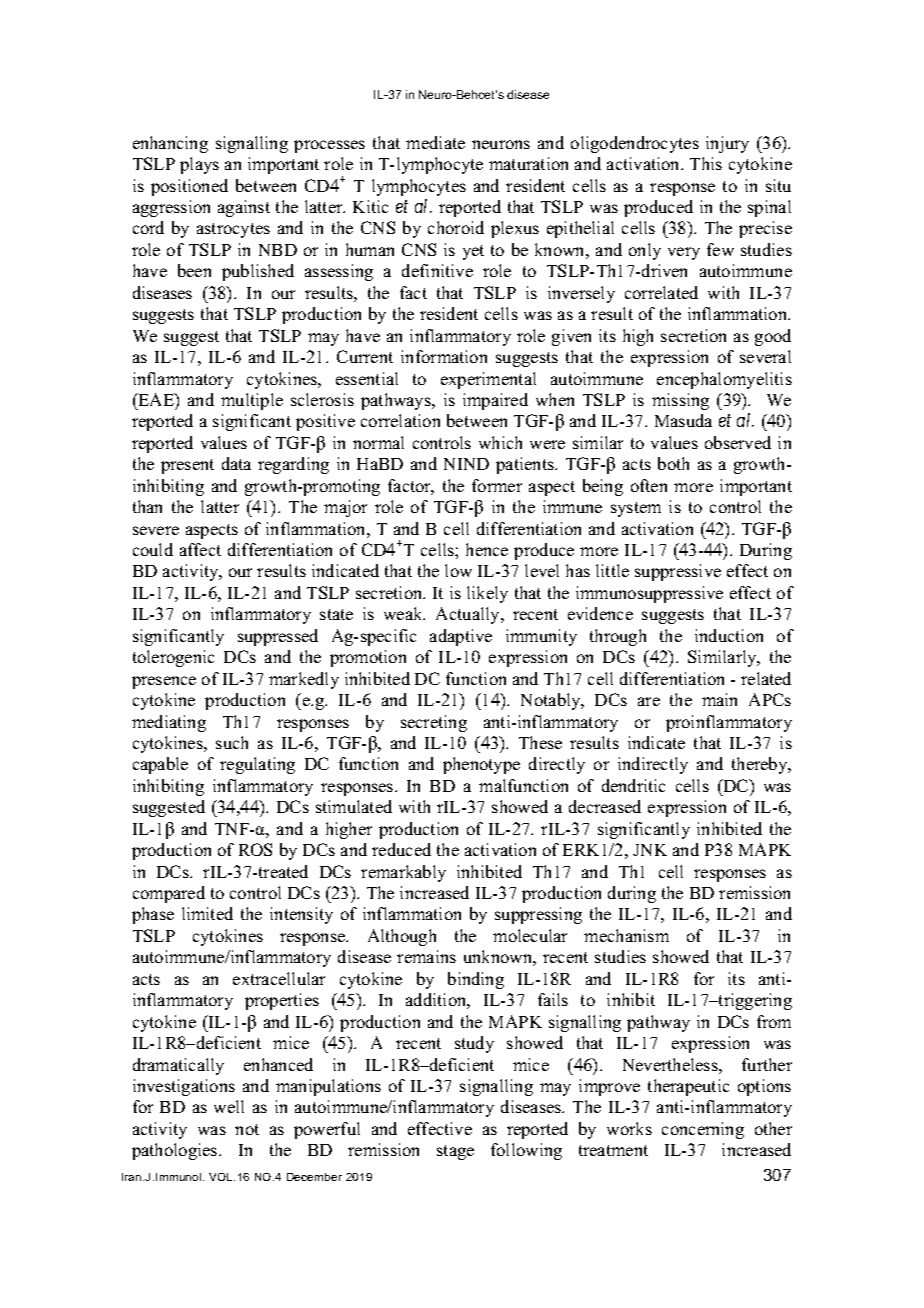  What do you see at coordinates (207, 913) in the page?
I see `limited` at bounding box center [207, 913].
